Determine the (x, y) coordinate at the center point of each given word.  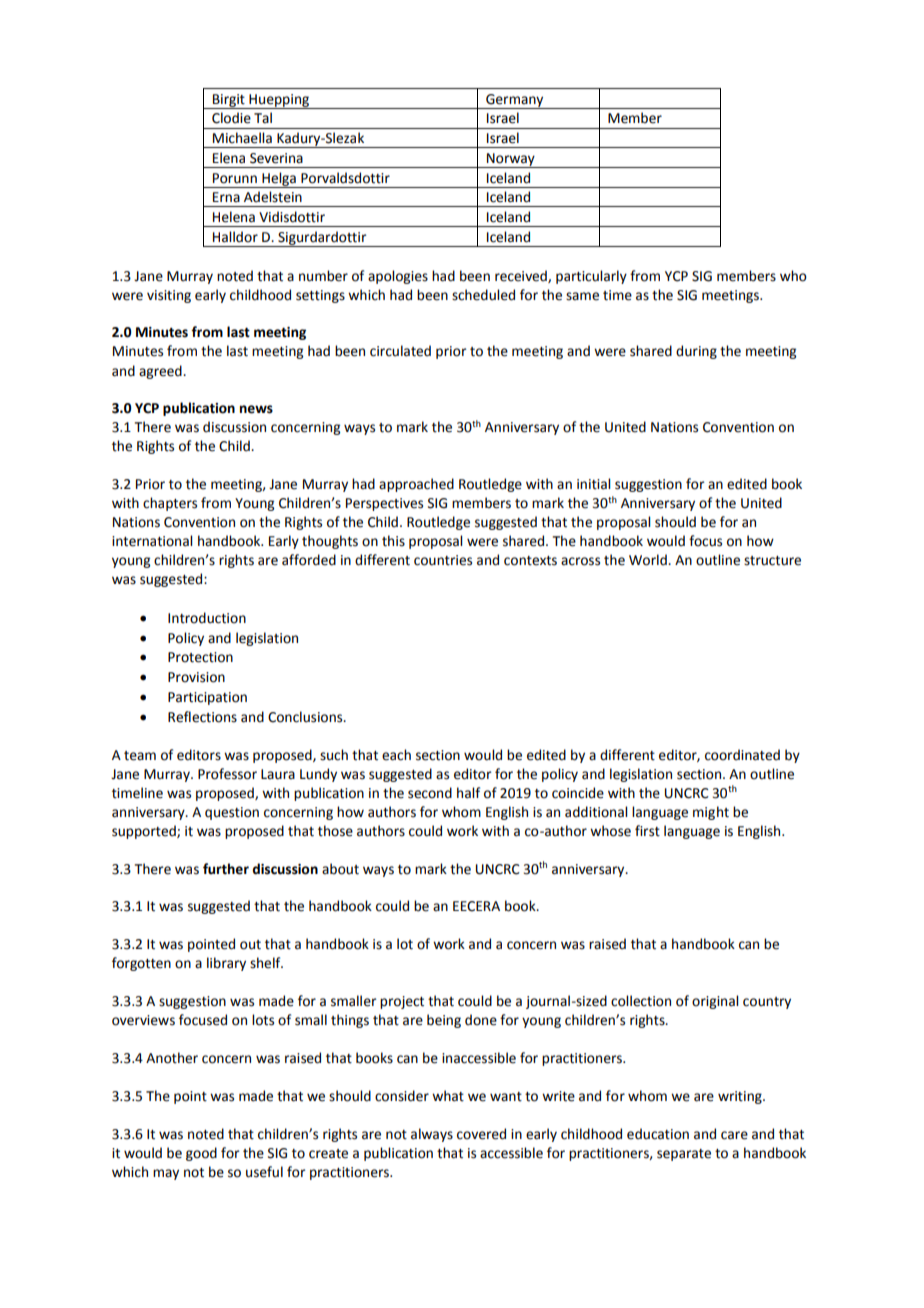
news (256, 409)
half (468, 793)
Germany (515, 101)
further (226, 869)
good (201, 1154)
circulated (400, 351)
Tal (263, 117)
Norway (511, 160)
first (647, 831)
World (649, 560)
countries (443, 560)
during (696, 352)
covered (481, 1134)
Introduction (207, 618)
